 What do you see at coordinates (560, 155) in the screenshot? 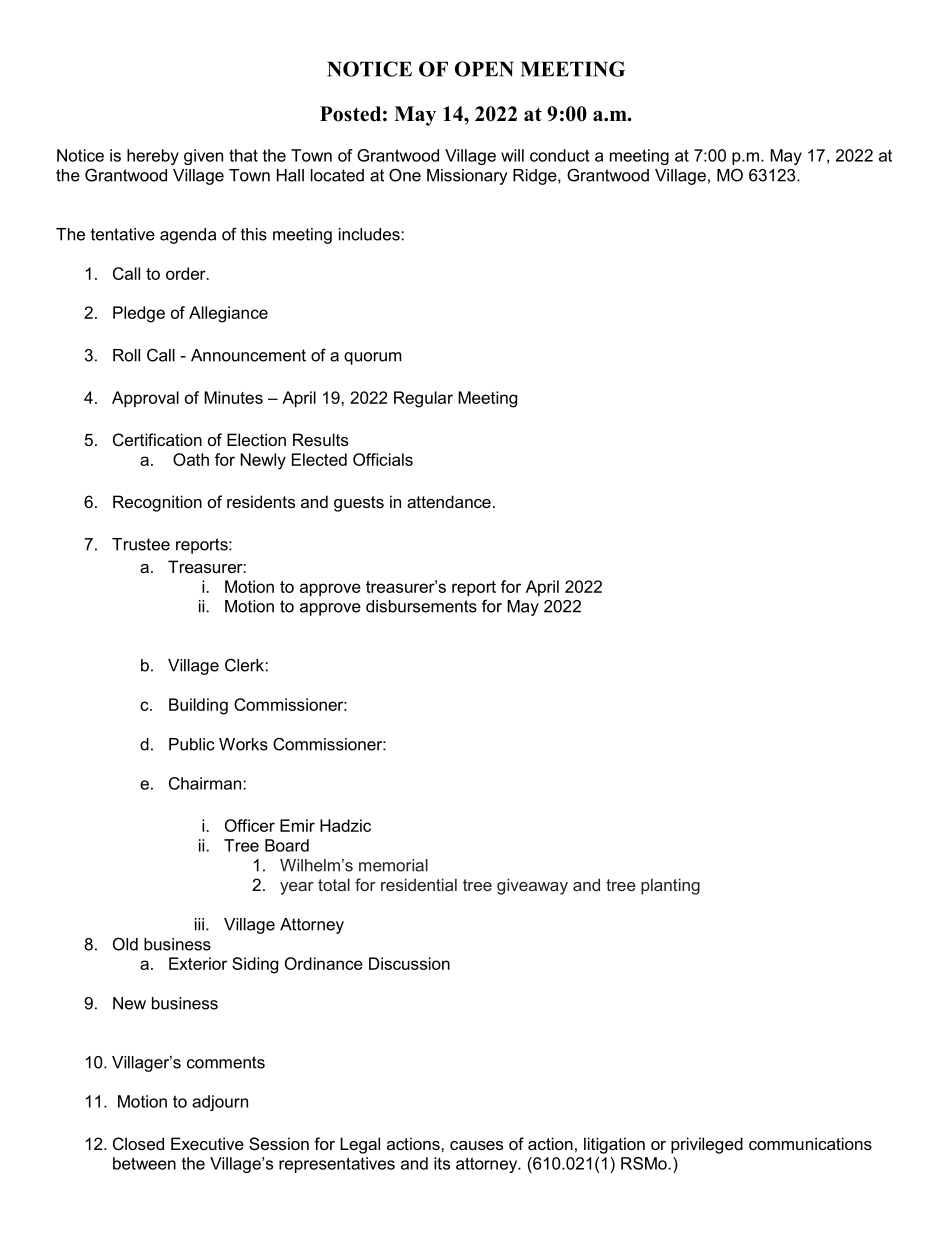
I see `conduct` at bounding box center [560, 155].
